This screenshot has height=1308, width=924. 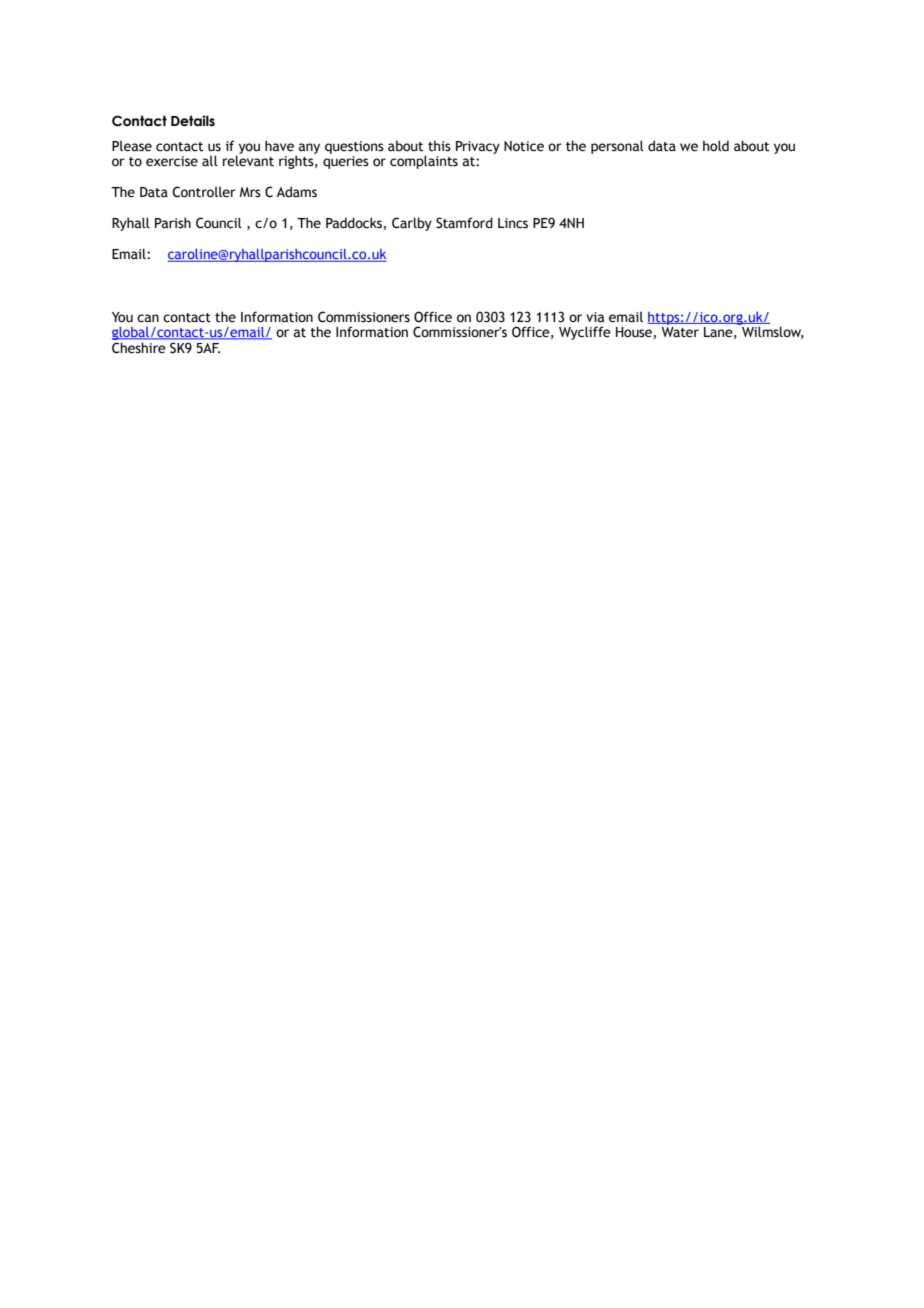 What do you see at coordinates (617, 147) in the screenshot?
I see `personal` at bounding box center [617, 147].
